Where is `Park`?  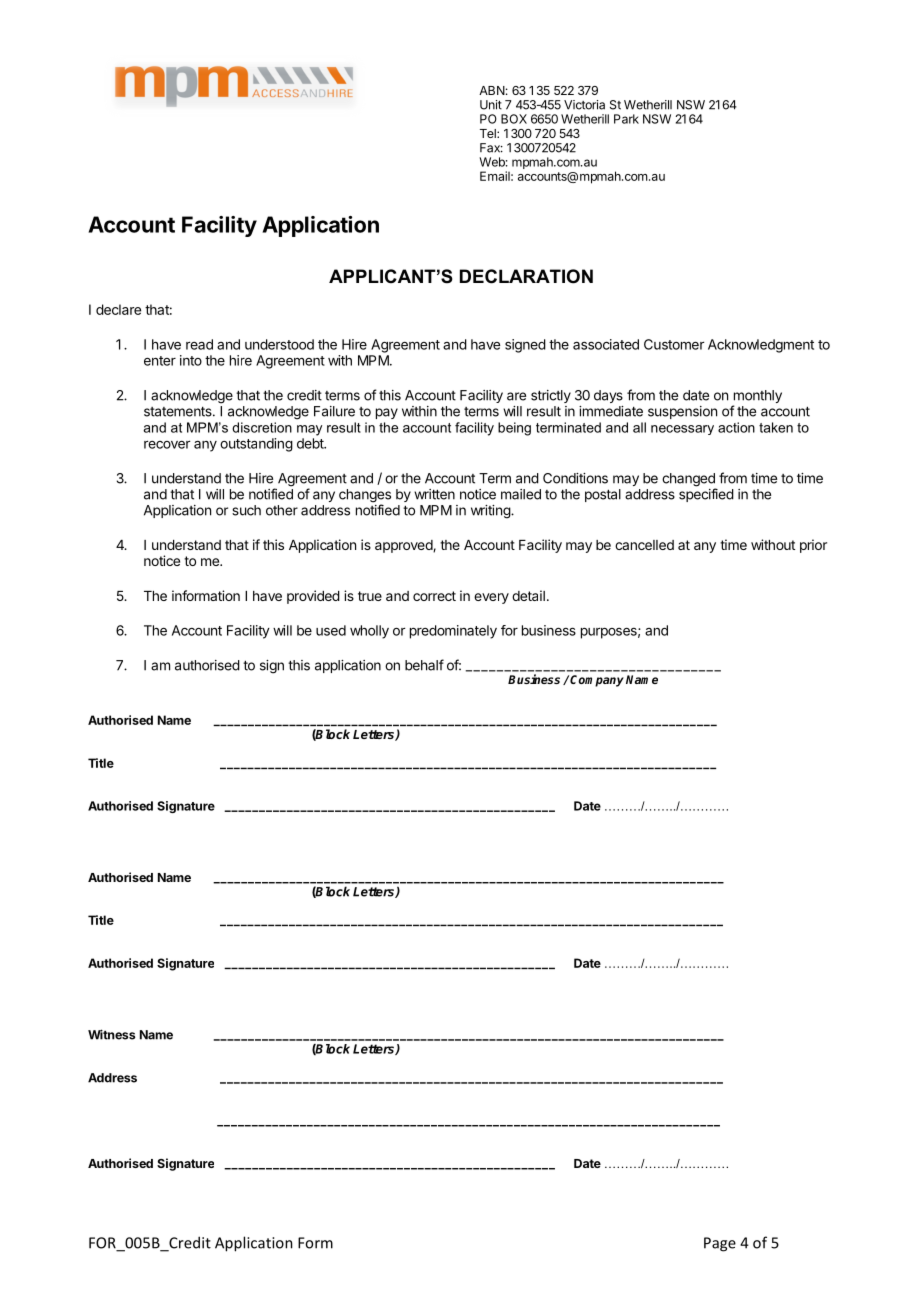 Park is located at coordinates (626, 119).
